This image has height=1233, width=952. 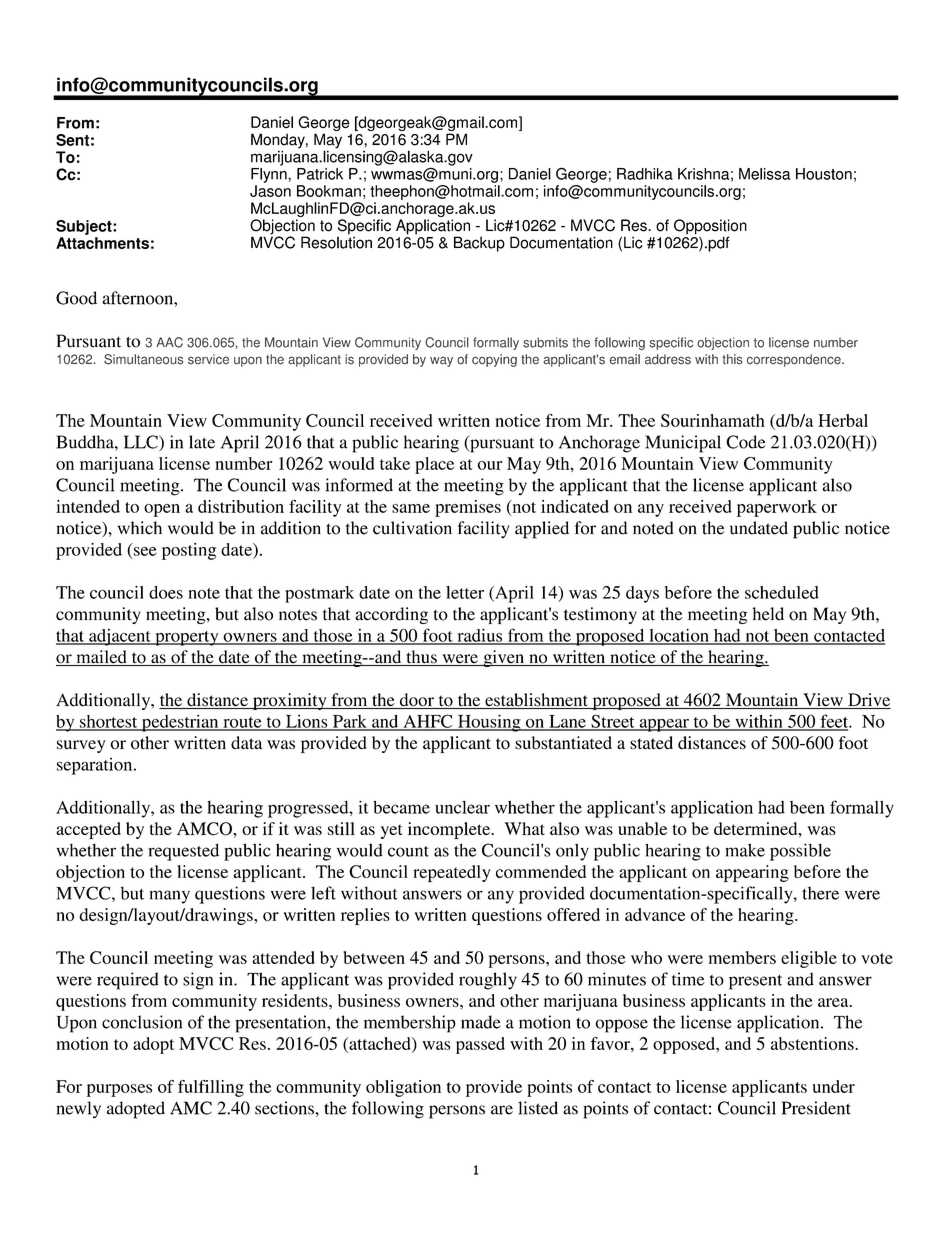 What do you see at coordinates (834, 1086) in the image?
I see `under` at bounding box center [834, 1086].
